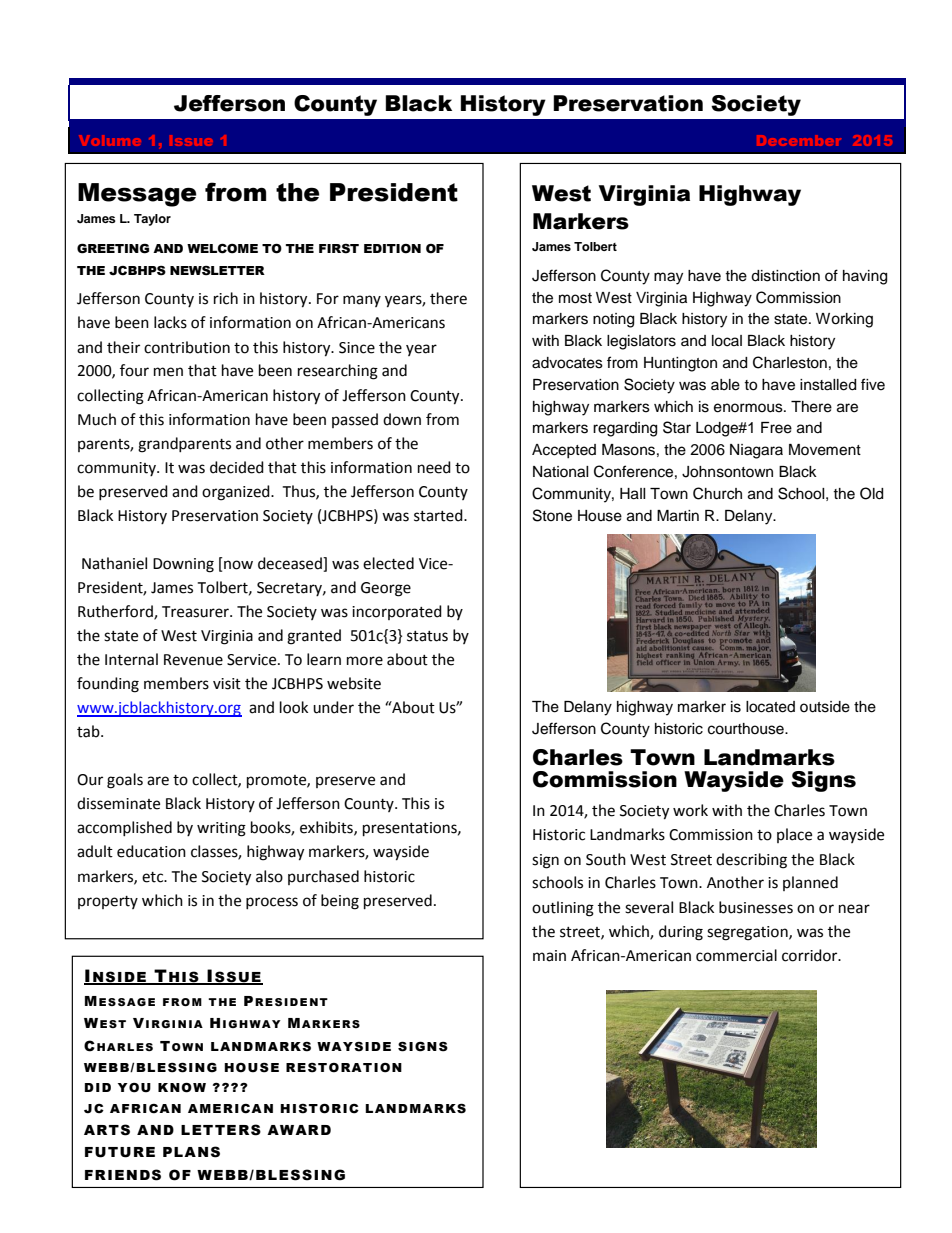  What do you see at coordinates (237, 467) in the screenshot?
I see `decided` at bounding box center [237, 467].
